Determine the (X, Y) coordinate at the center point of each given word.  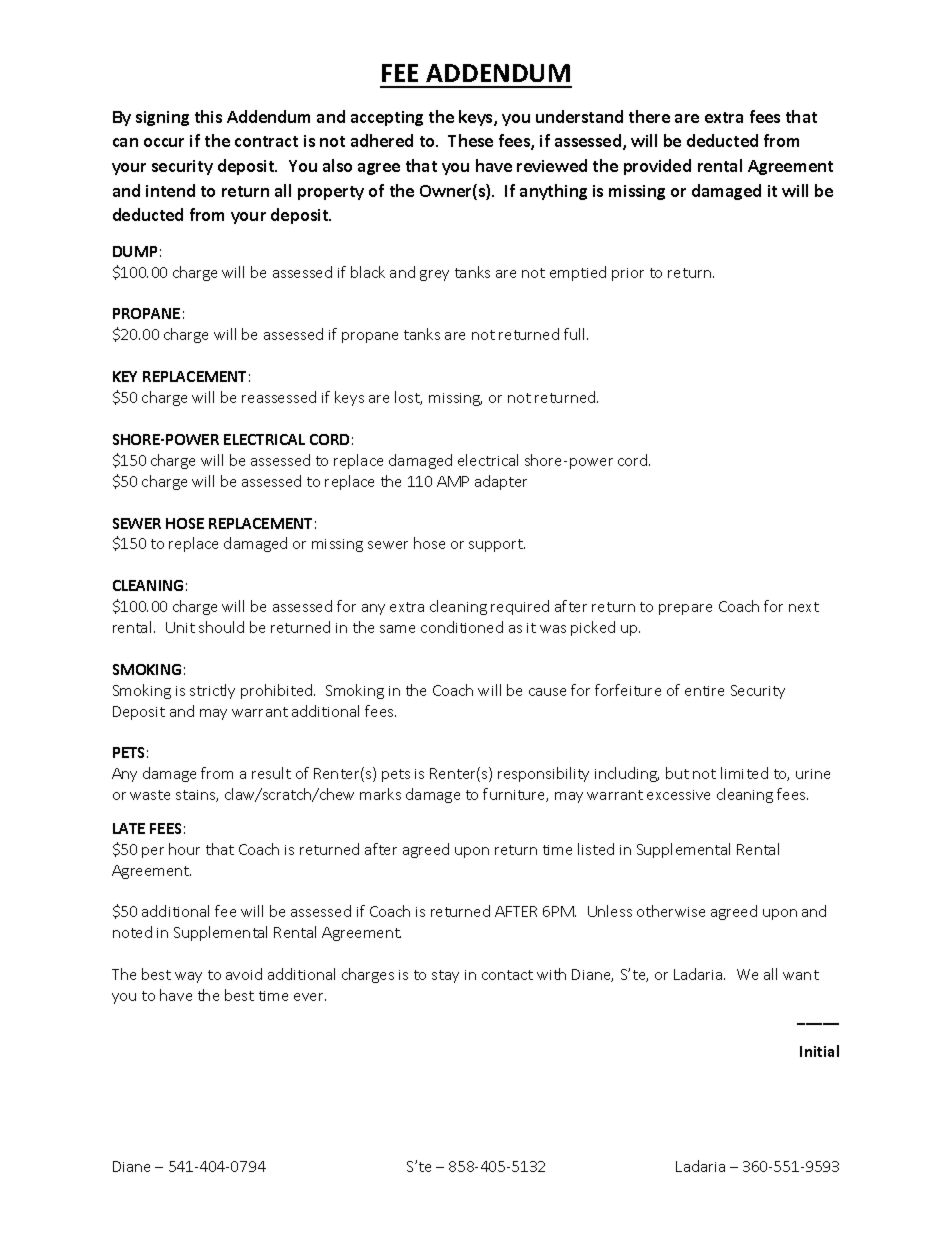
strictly (212, 691)
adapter (501, 482)
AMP (453, 481)
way (188, 977)
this (208, 116)
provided (657, 167)
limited (744, 773)
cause (547, 692)
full (576, 334)
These (470, 140)
